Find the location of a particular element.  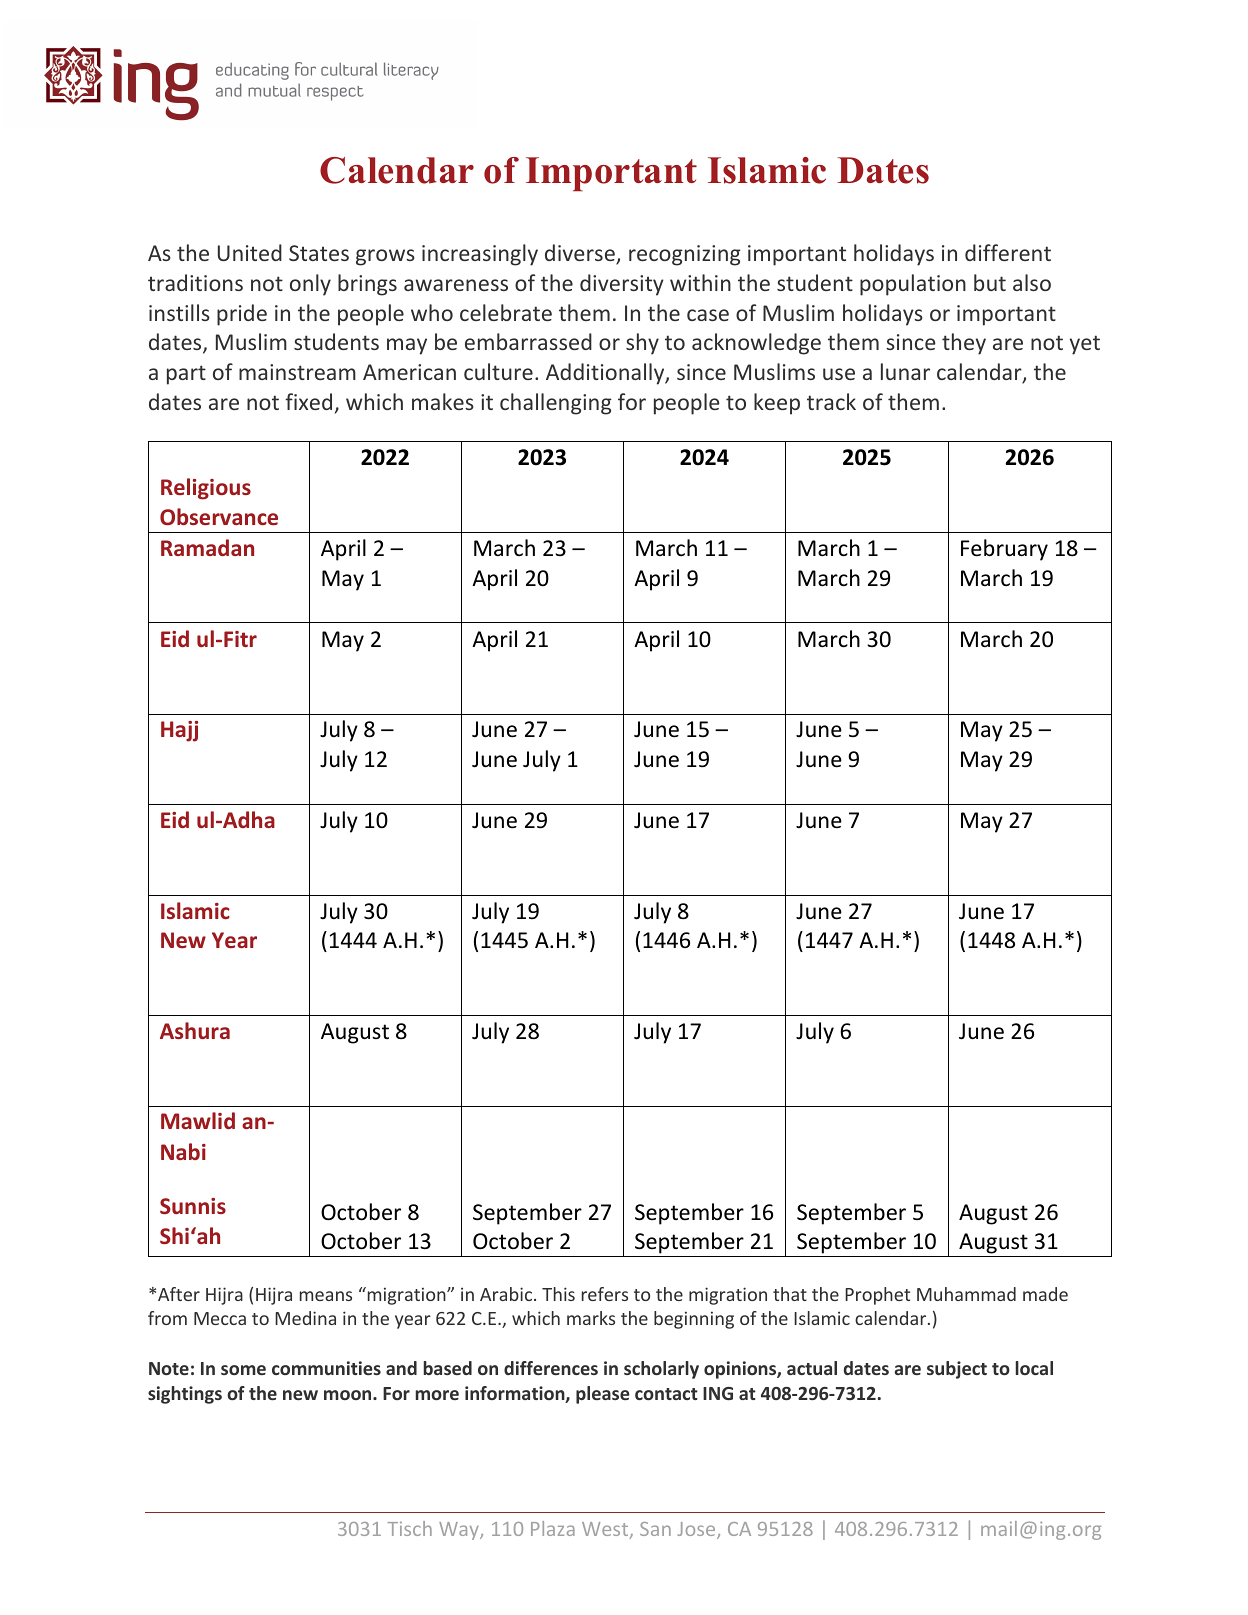

diversity is located at coordinates (622, 285).
